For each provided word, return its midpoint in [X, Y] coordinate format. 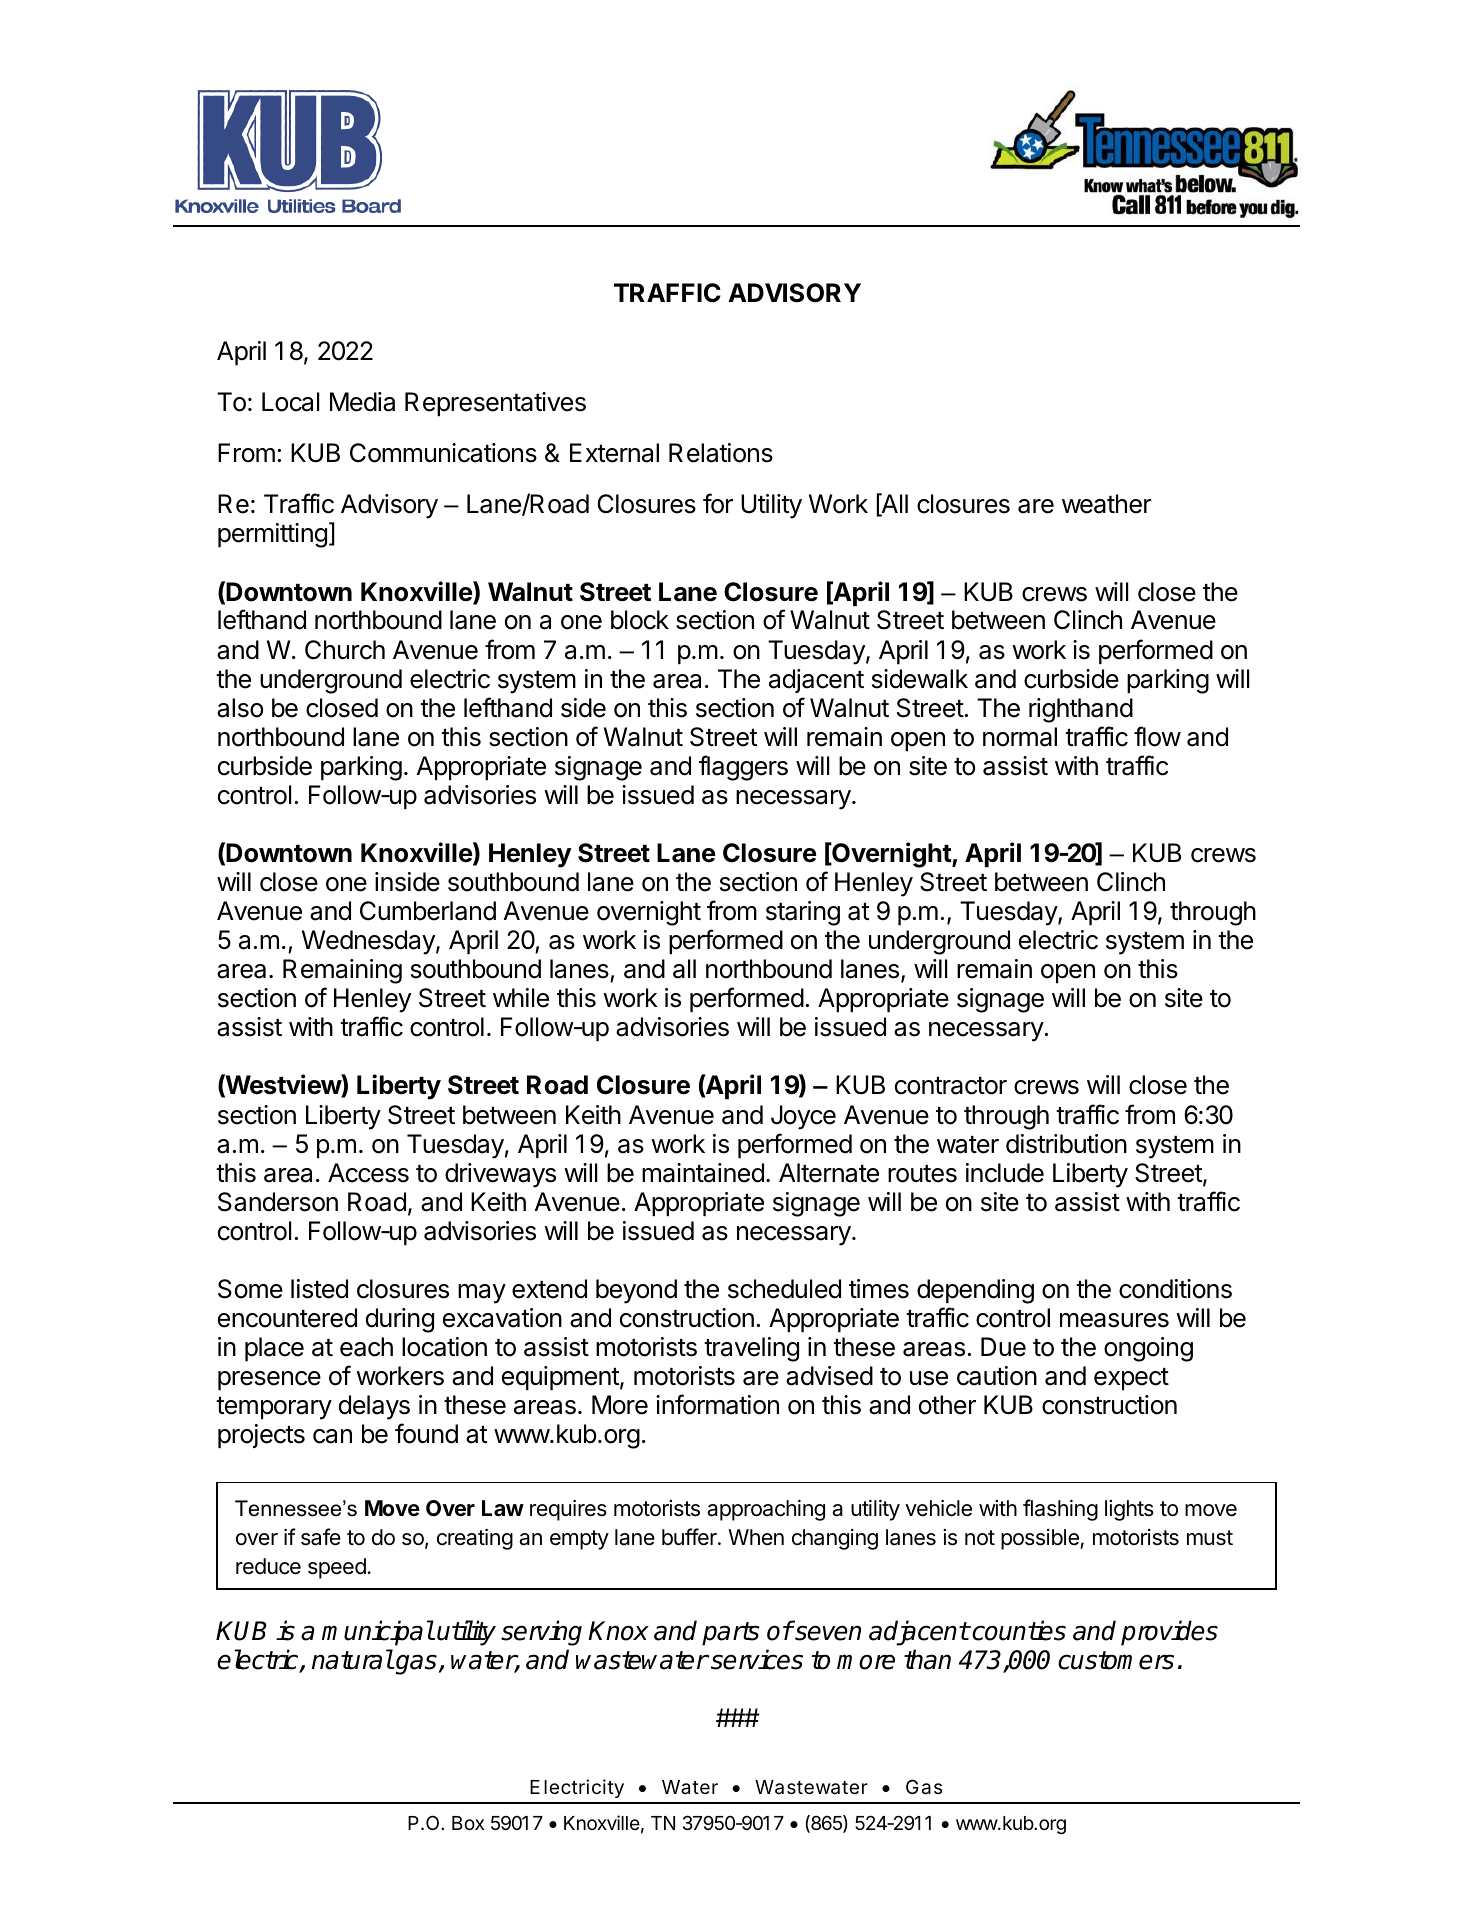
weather [1107, 504]
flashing [1060, 1510]
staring [803, 913]
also [240, 708]
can [332, 1436]
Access [368, 1173]
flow [1157, 736]
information [717, 1404]
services [756, 1659]
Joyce [803, 1117]
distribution [1066, 1144]
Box [468, 1823]
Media [362, 402]
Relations [721, 453]
